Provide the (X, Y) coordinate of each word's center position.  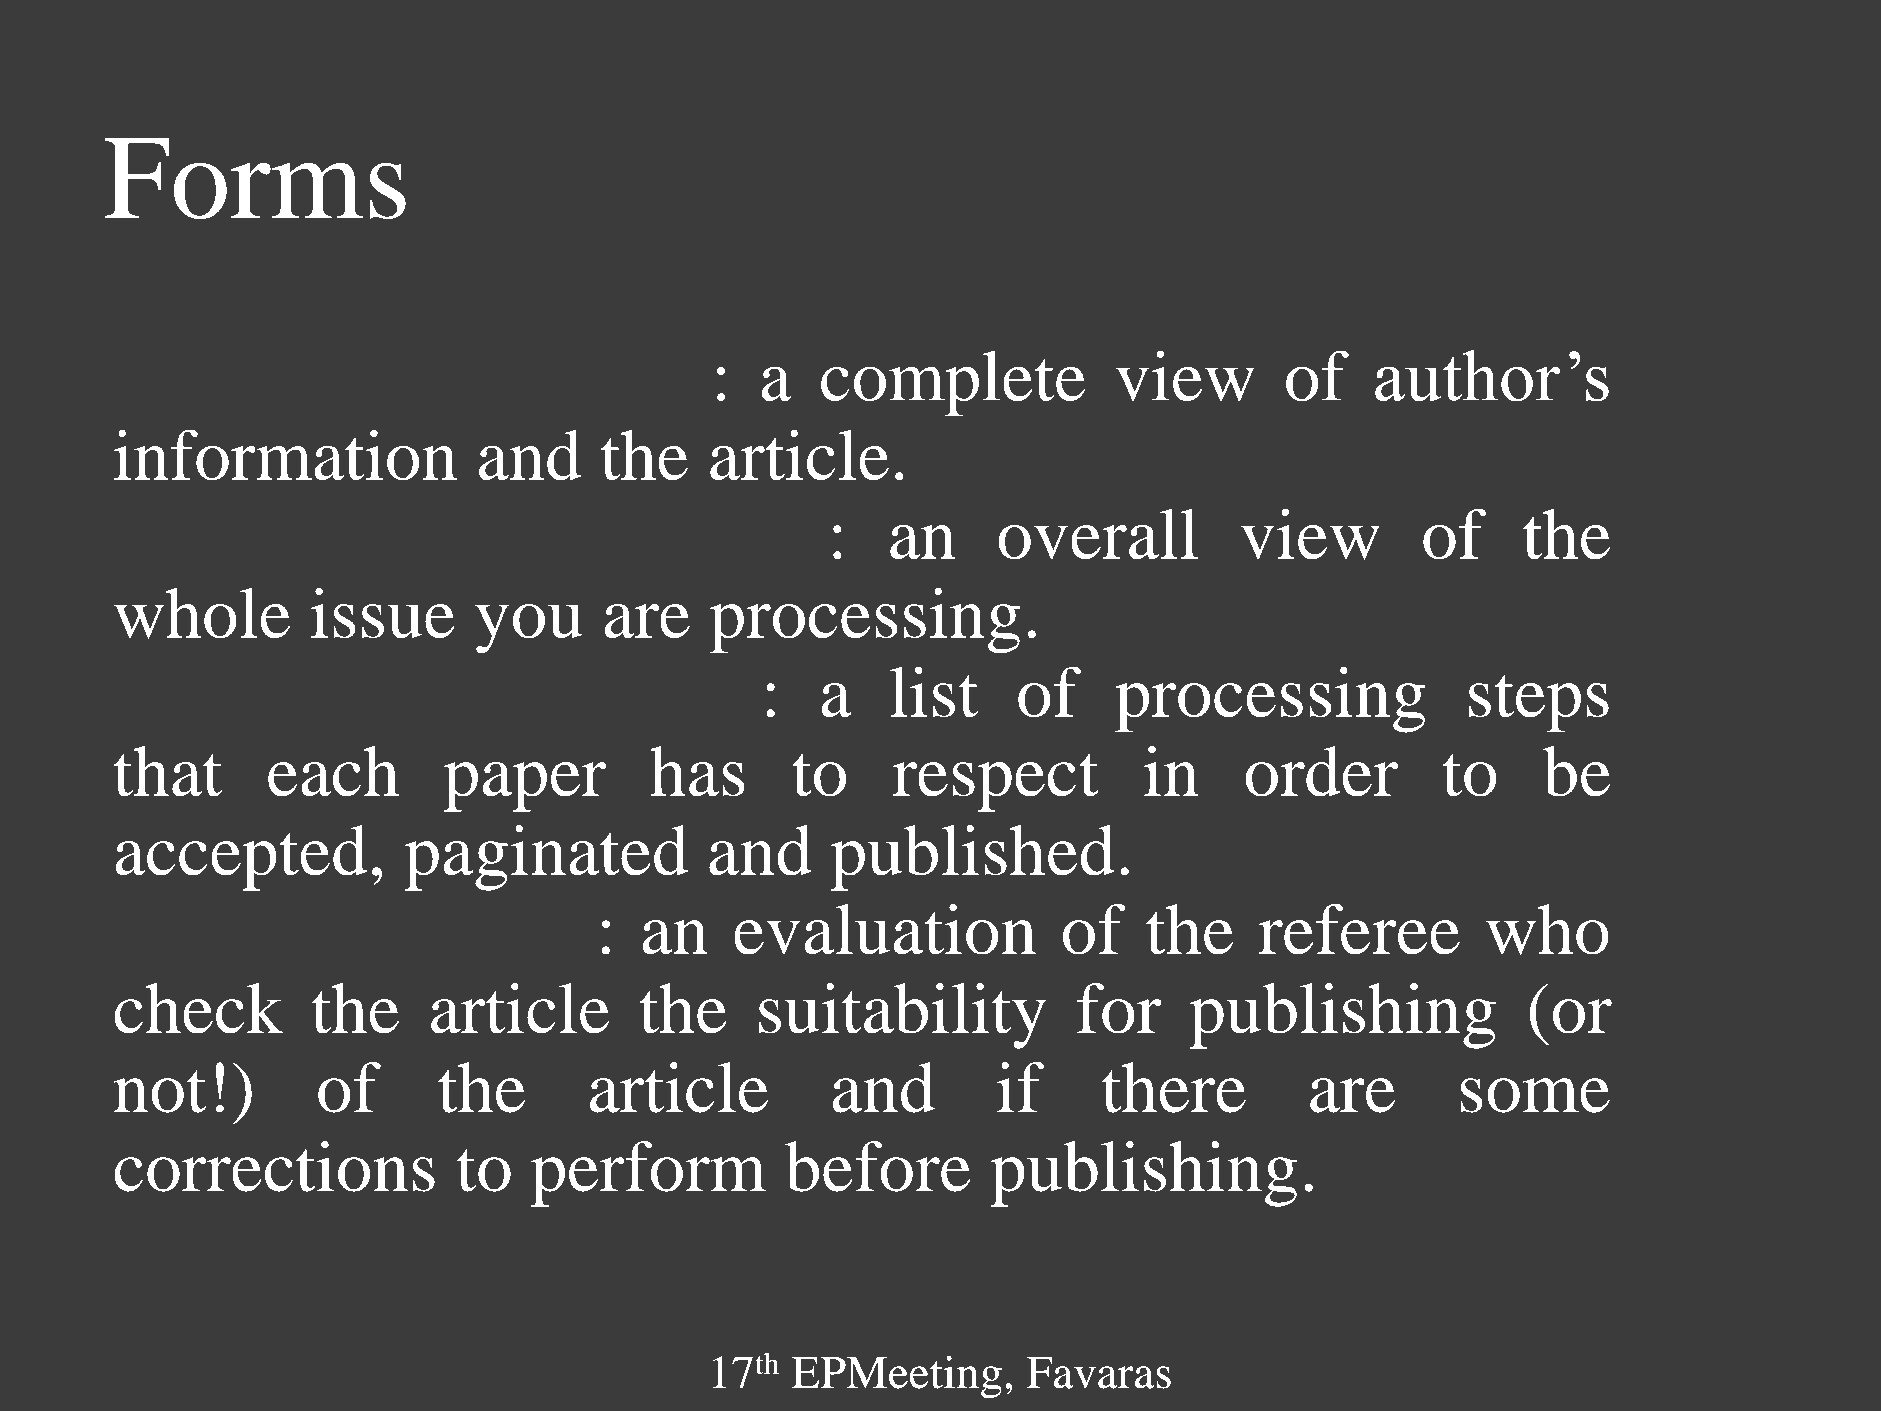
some (1535, 1095)
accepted (241, 858)
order (1321, 771)
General (302, 534)
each (333, 771)
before (878, 1166)
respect (996, 782)
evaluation (885, 929)
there (1174, 1087)
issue (383, 613)
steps (1539, 703)
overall (1098, 534)
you (529, 629)
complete (953, 384)
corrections (274, 1166)
